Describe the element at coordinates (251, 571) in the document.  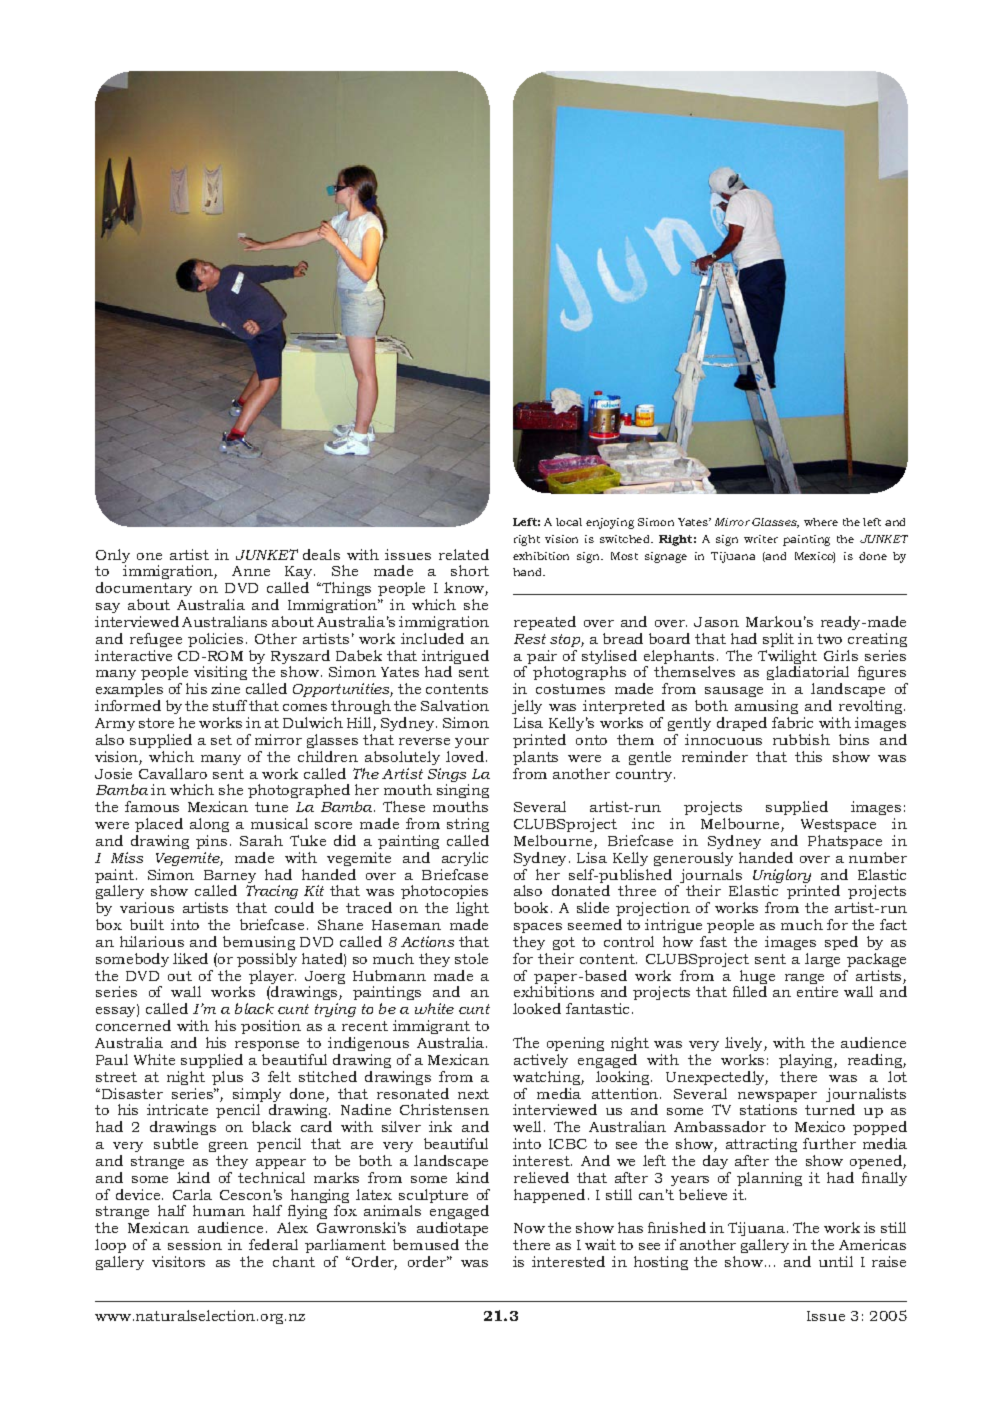
I see `Anne` at that location.
